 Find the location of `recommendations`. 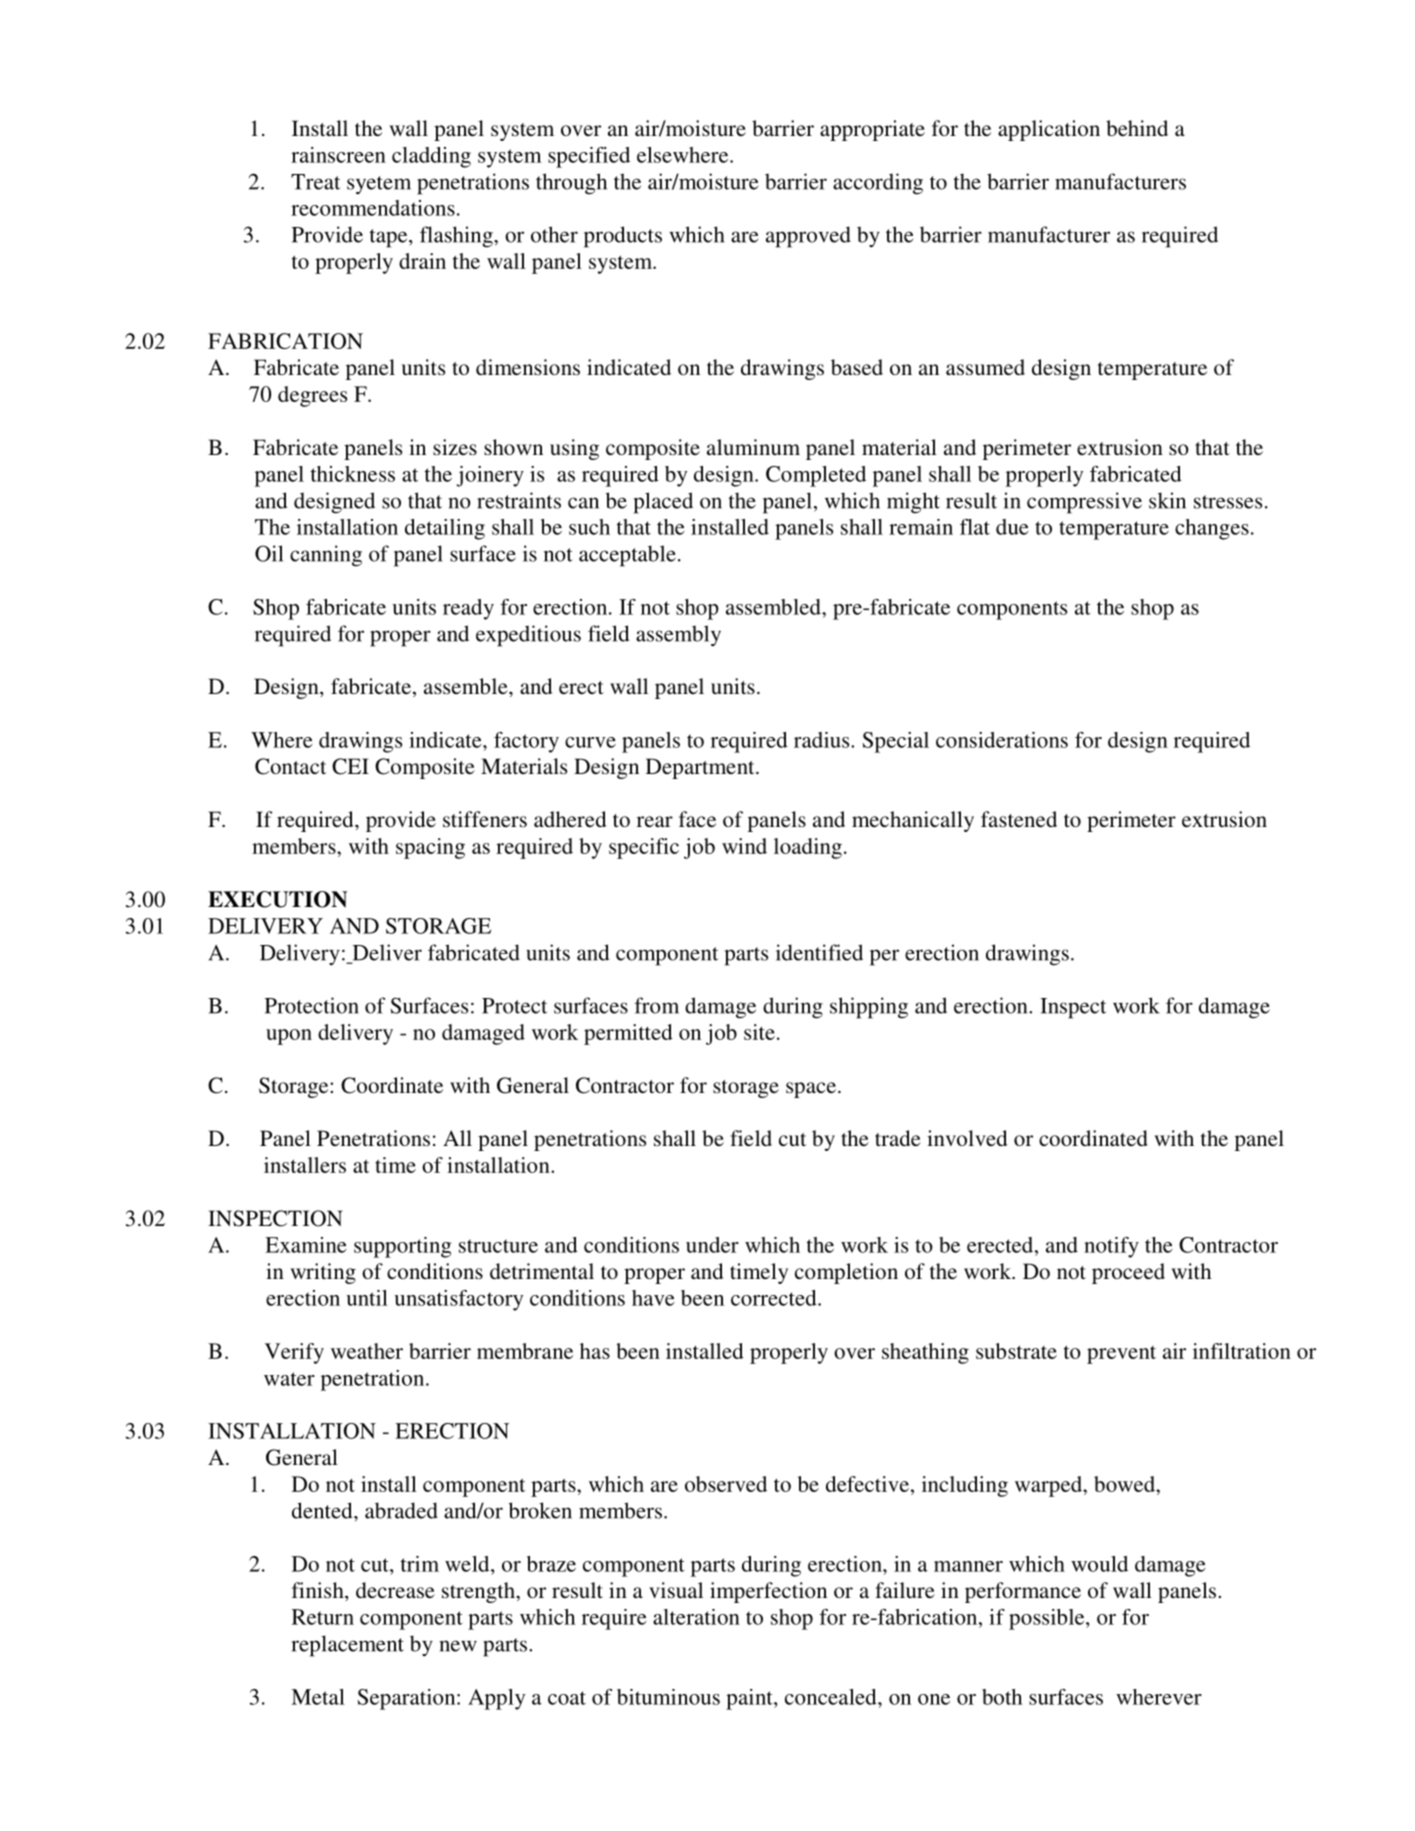

recommendations is located at coordinates (373, 208).
